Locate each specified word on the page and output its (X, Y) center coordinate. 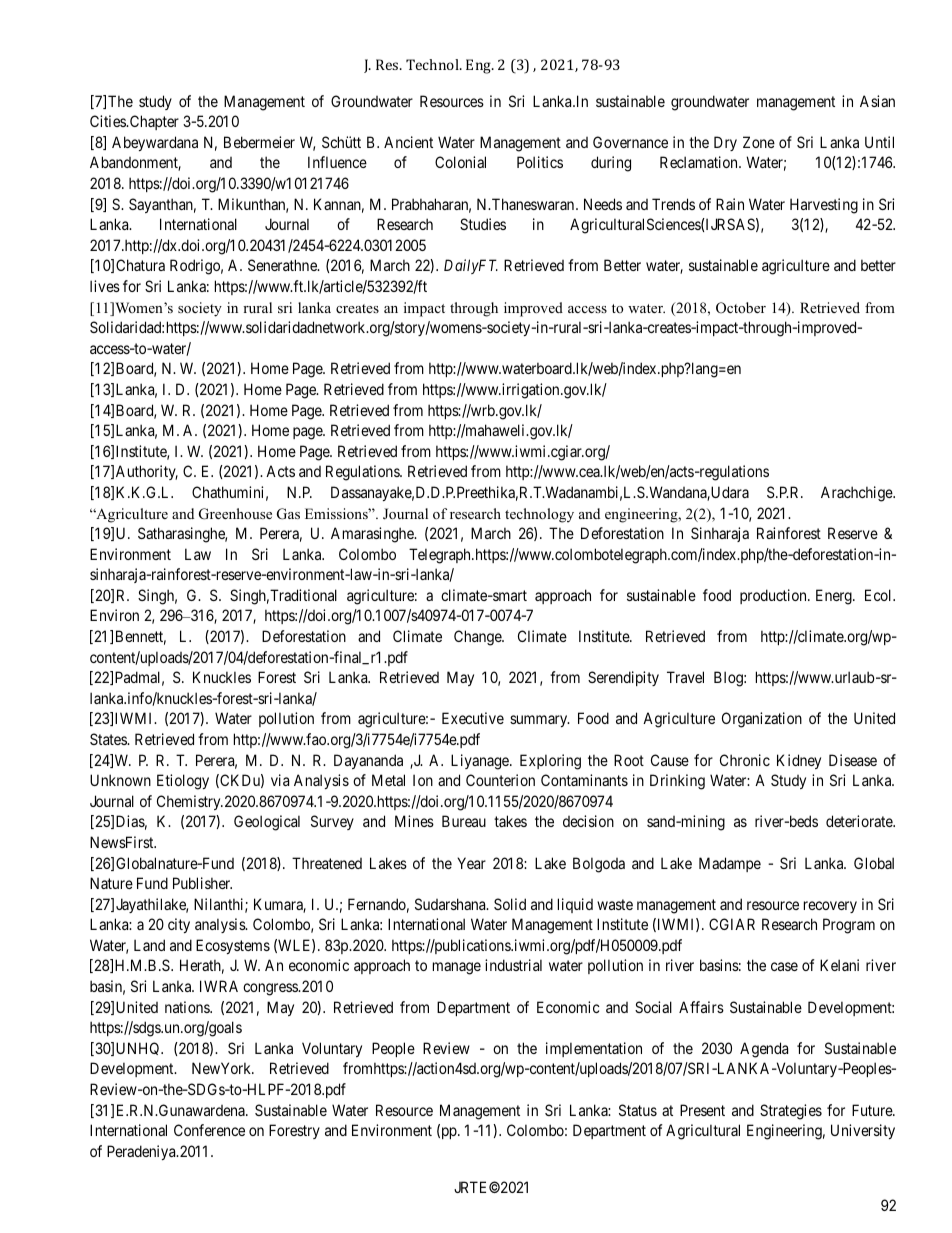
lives (105, 286)
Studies (483, 224)
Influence (337, 162)
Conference (209, 1130)
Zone (759, 142)
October (741, 308)
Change (478, 638)
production (774, 596)
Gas (288, 514)
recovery (830, 907)
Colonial (460, 162)
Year (471, 863)
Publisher (202, 883)
